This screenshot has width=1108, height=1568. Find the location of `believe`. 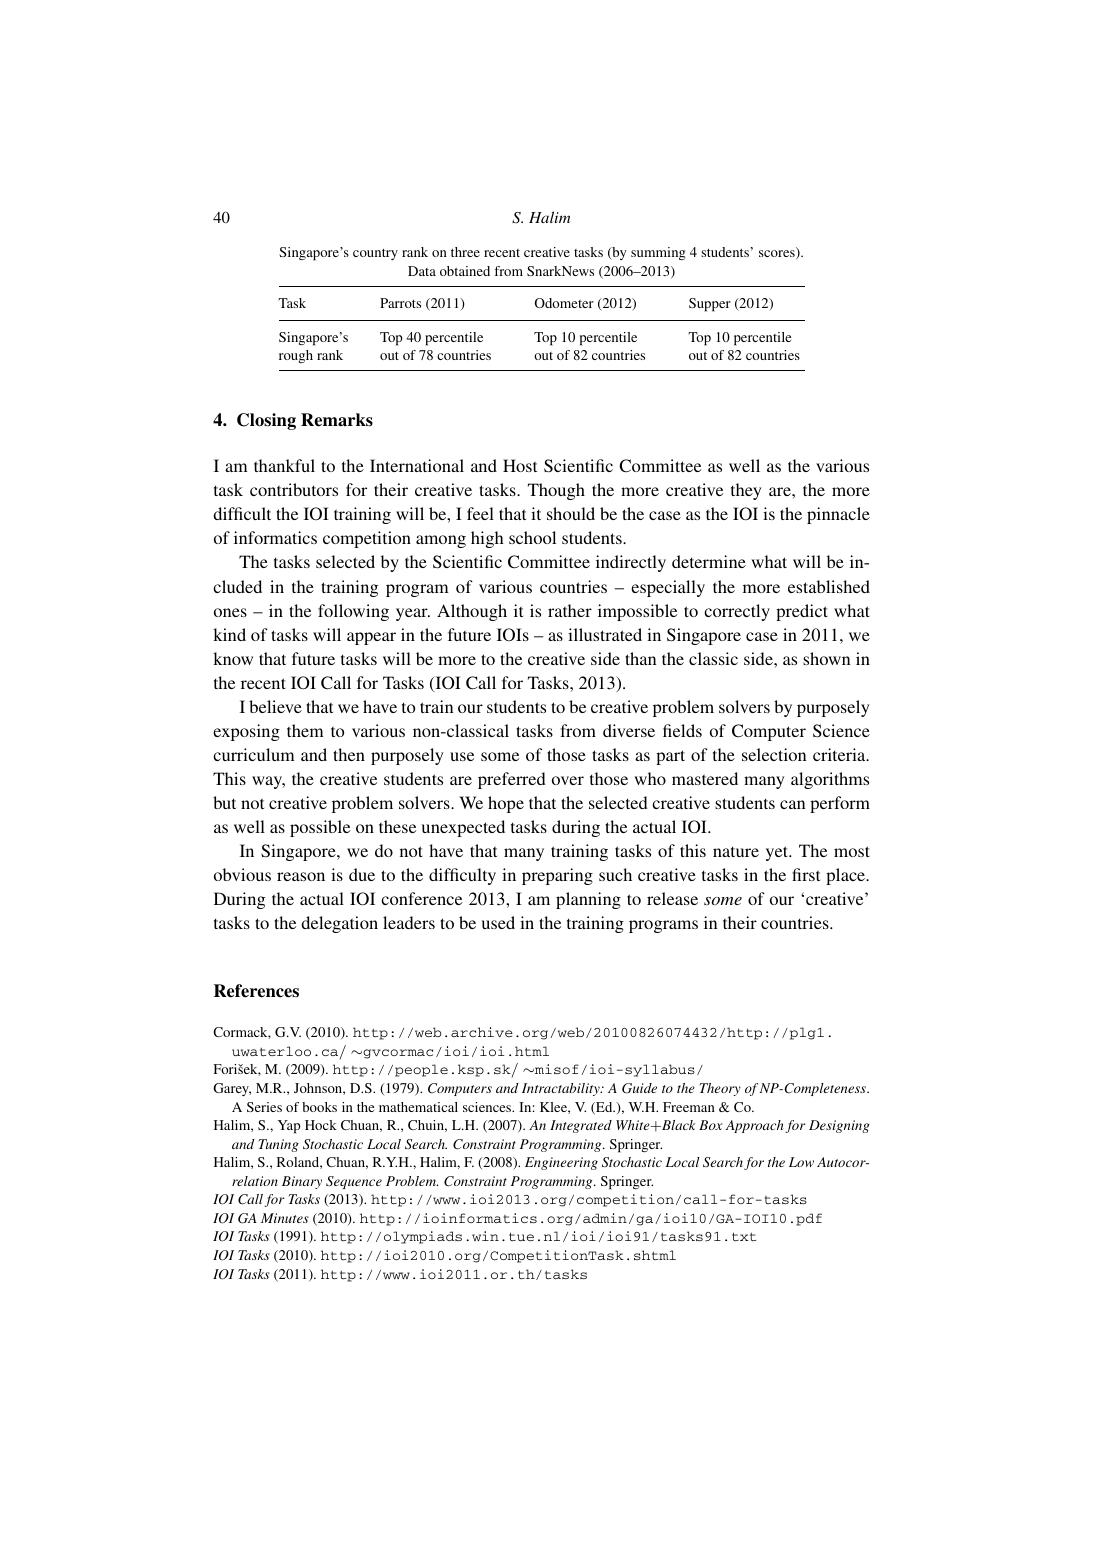

believe is located at coordinates (275, 706).
